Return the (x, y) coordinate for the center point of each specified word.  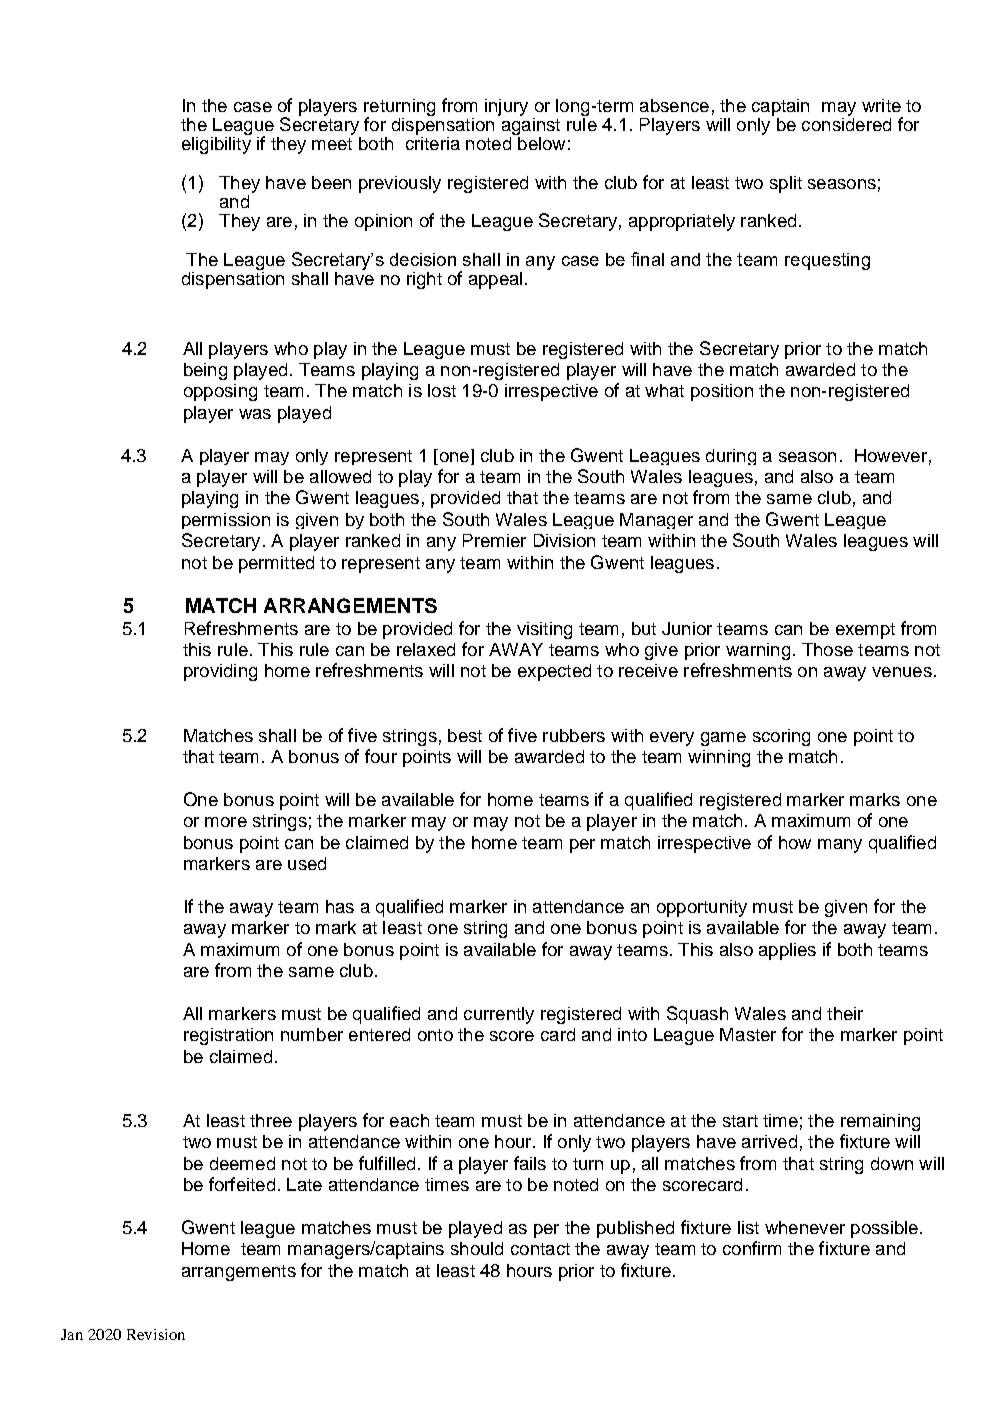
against (529, 125)
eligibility (216, 144)
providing (220, 672)
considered (846, 123)
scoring (781, 737)
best (465, 735)
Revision (156, 1334)
